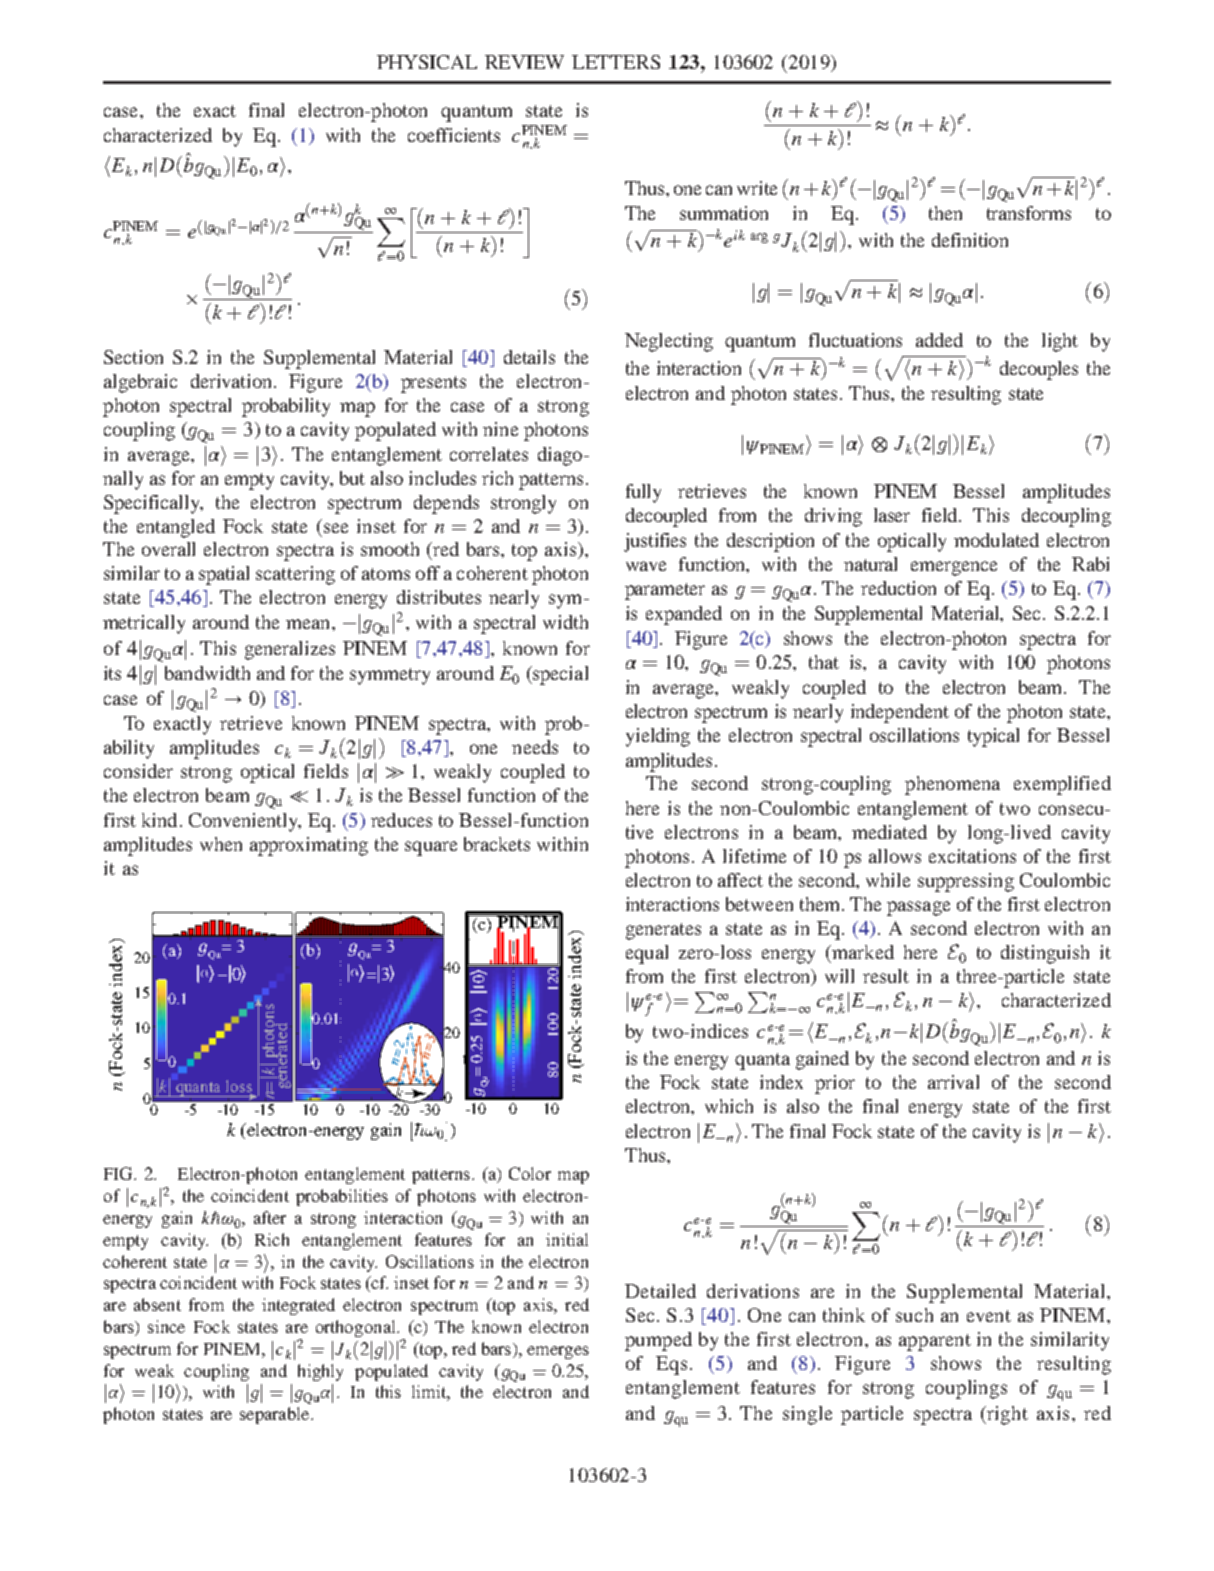 This screenshot has width=1214, height=1571. I want to click on when, so click(221, 844).
